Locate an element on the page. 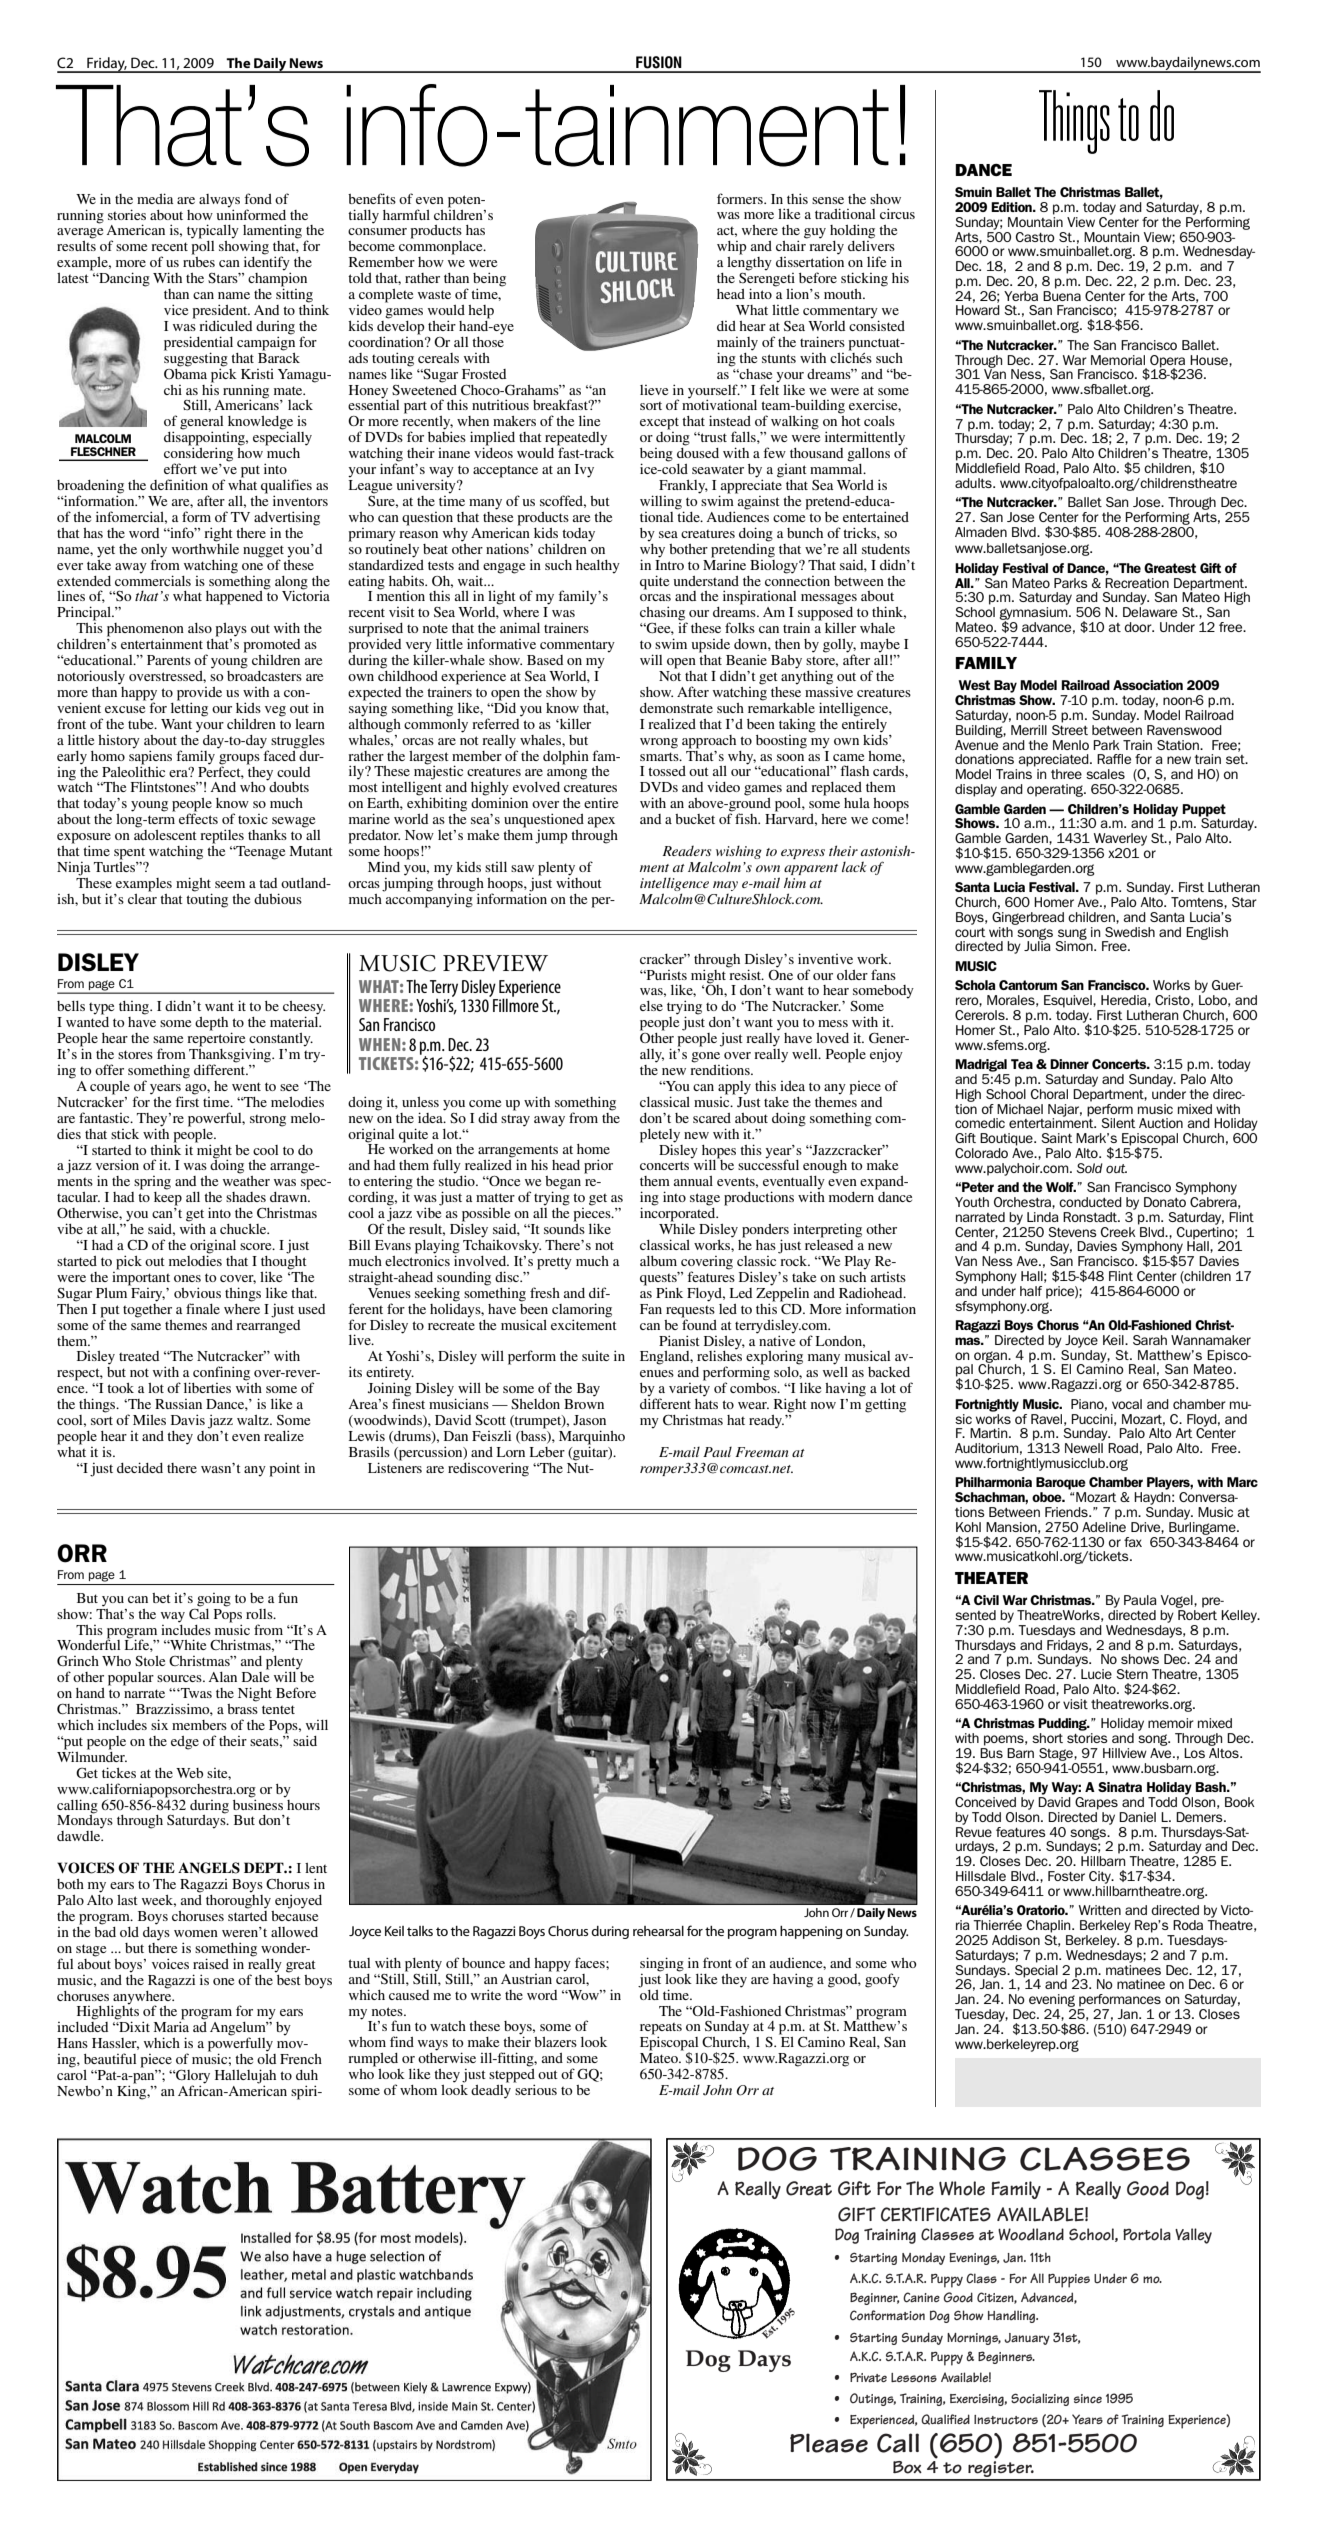  else is located at coordinates (651, 1006).
